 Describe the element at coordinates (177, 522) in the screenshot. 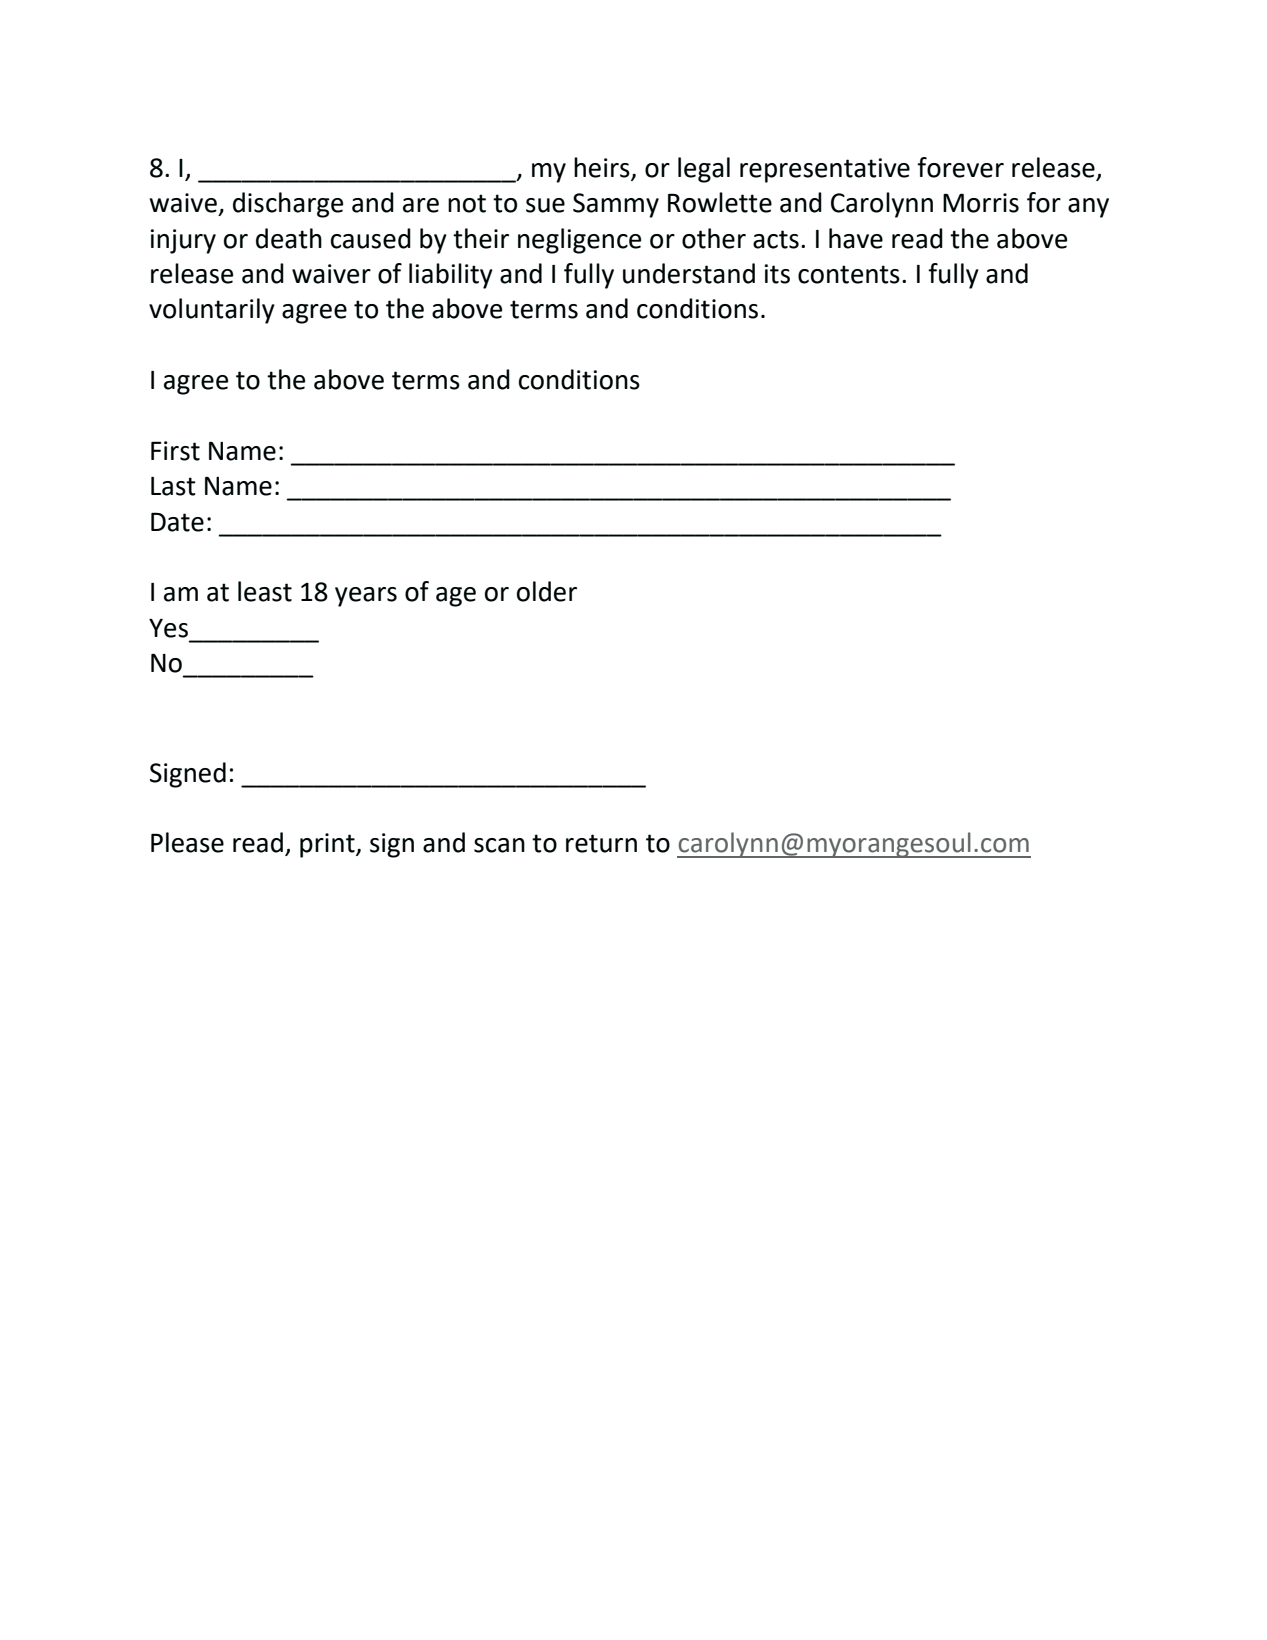

I see `Date` at that location.
